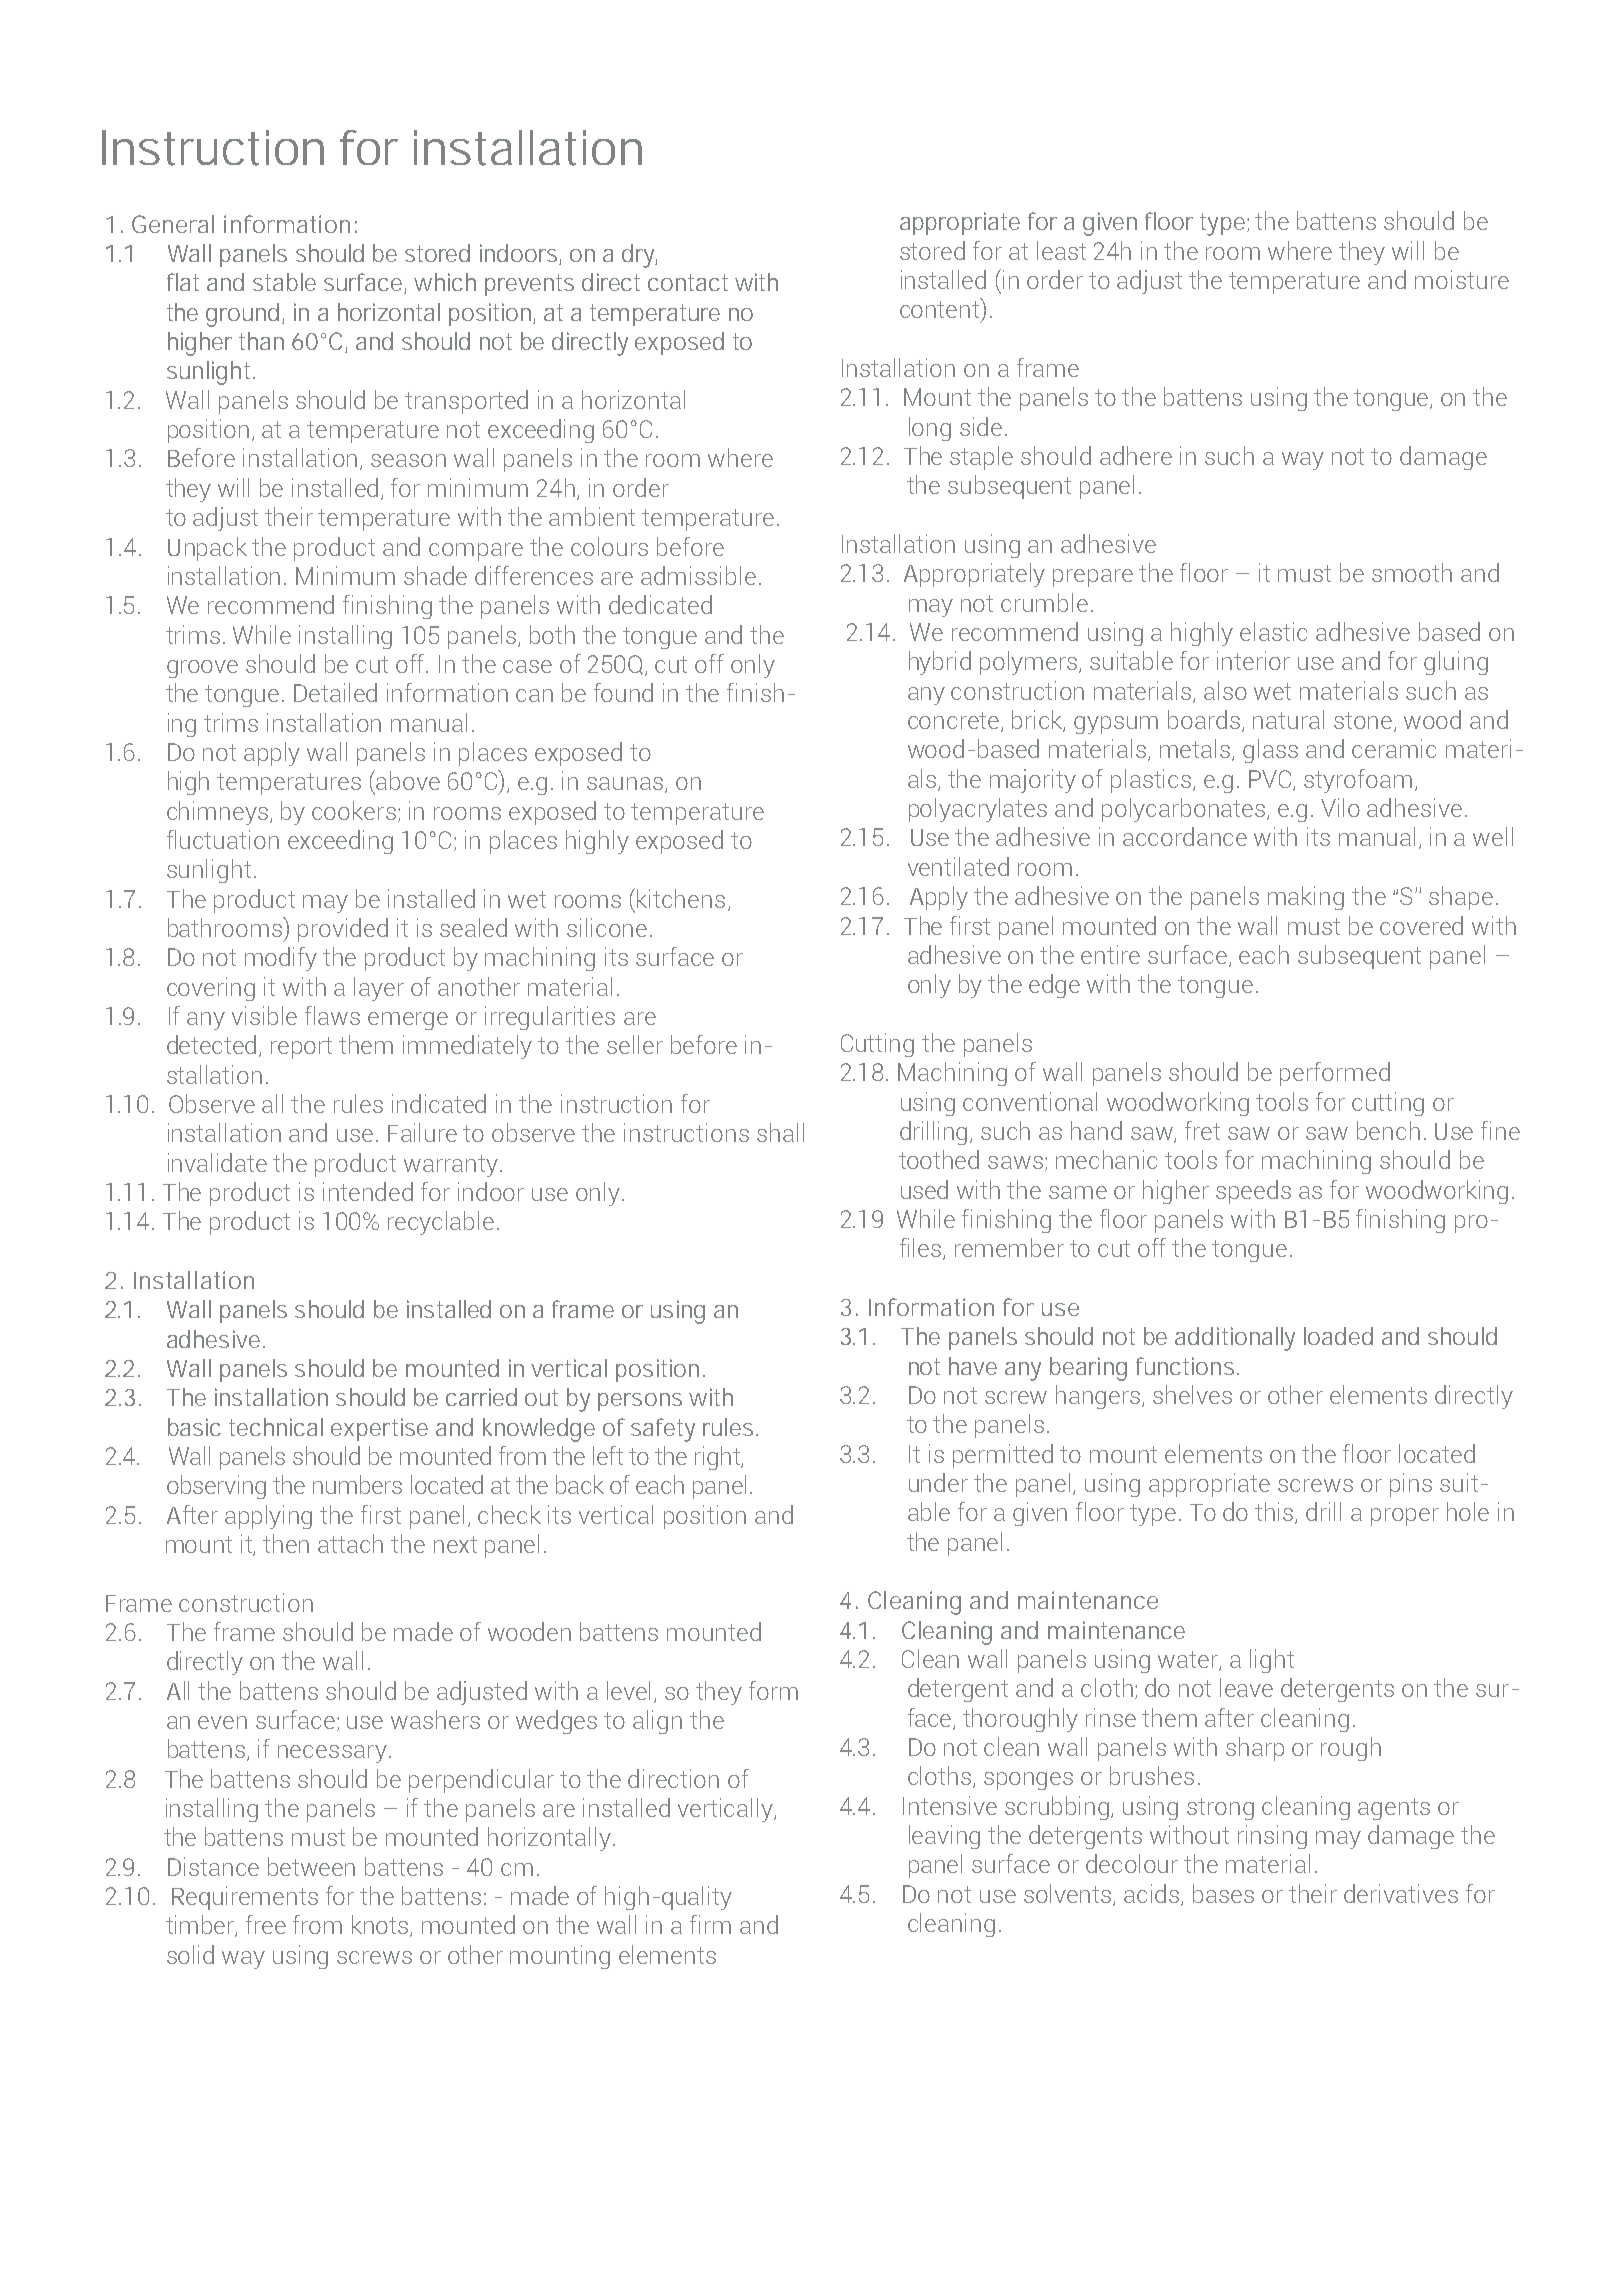 The height and width of the image is (2287, 1617). I want to click on moisture, so click(1462, 279).
